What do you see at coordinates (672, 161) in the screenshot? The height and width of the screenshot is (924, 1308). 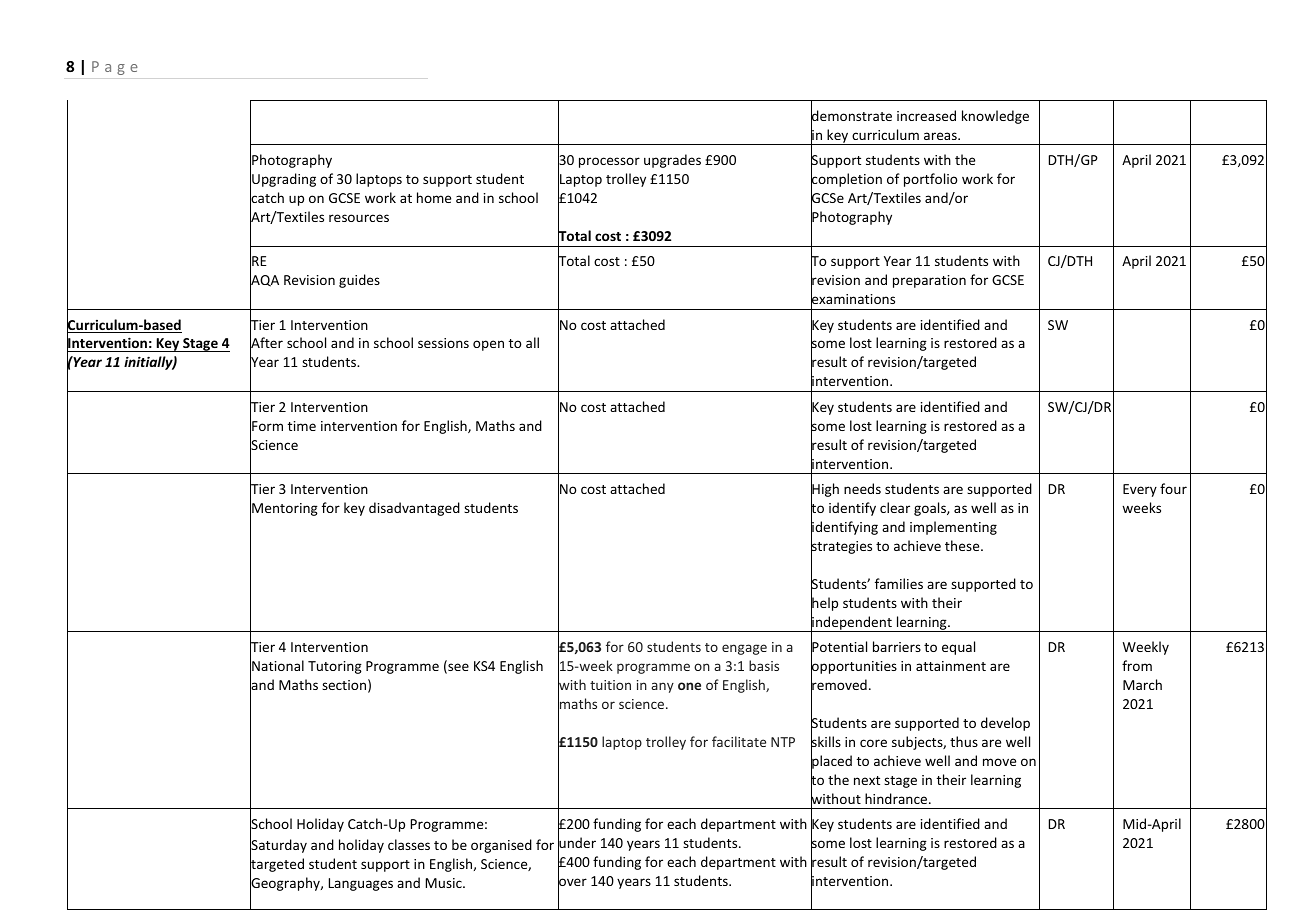 I see `upgrades` at bounding box center [672, 161].
